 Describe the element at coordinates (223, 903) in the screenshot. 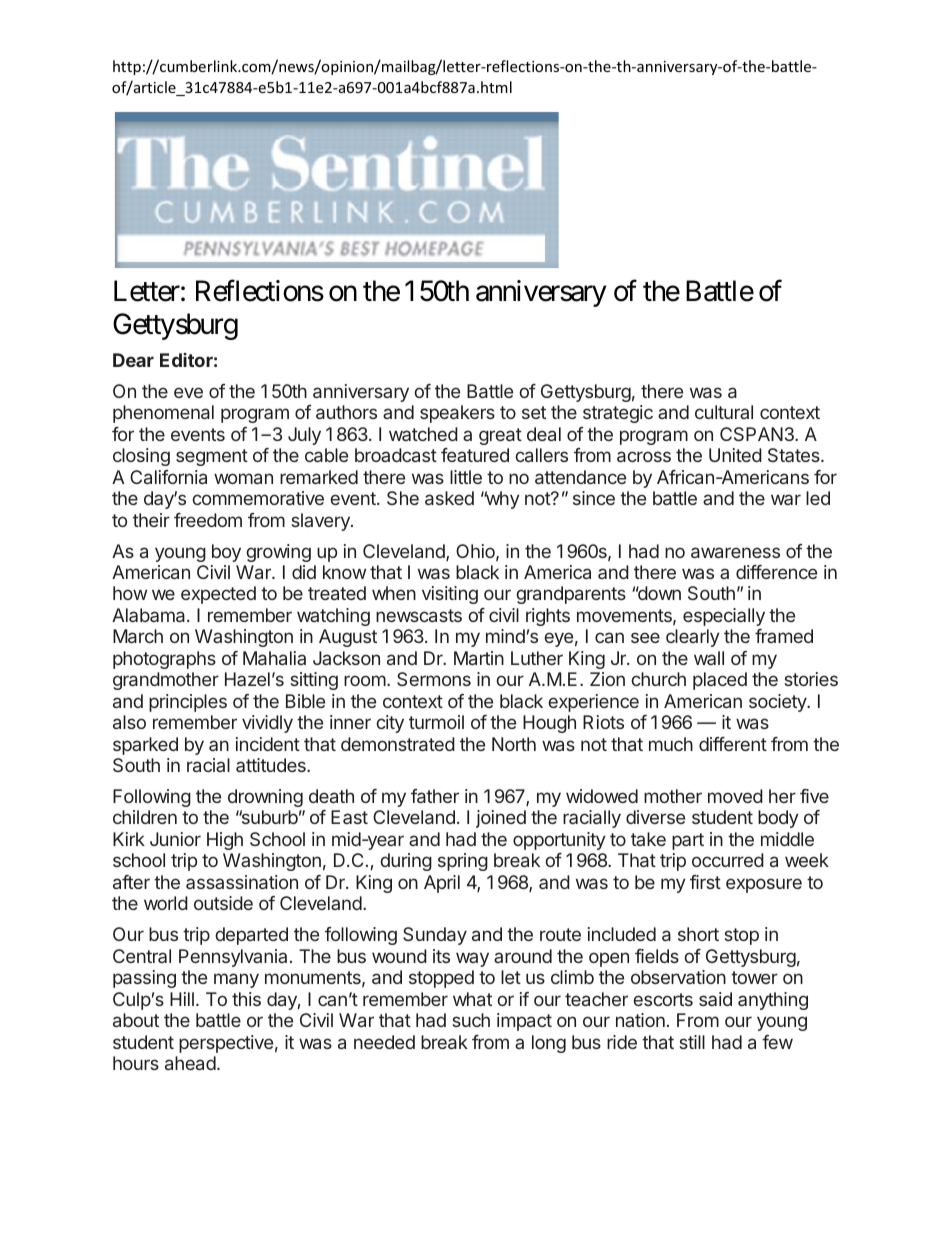

I see `outside` at that location.
